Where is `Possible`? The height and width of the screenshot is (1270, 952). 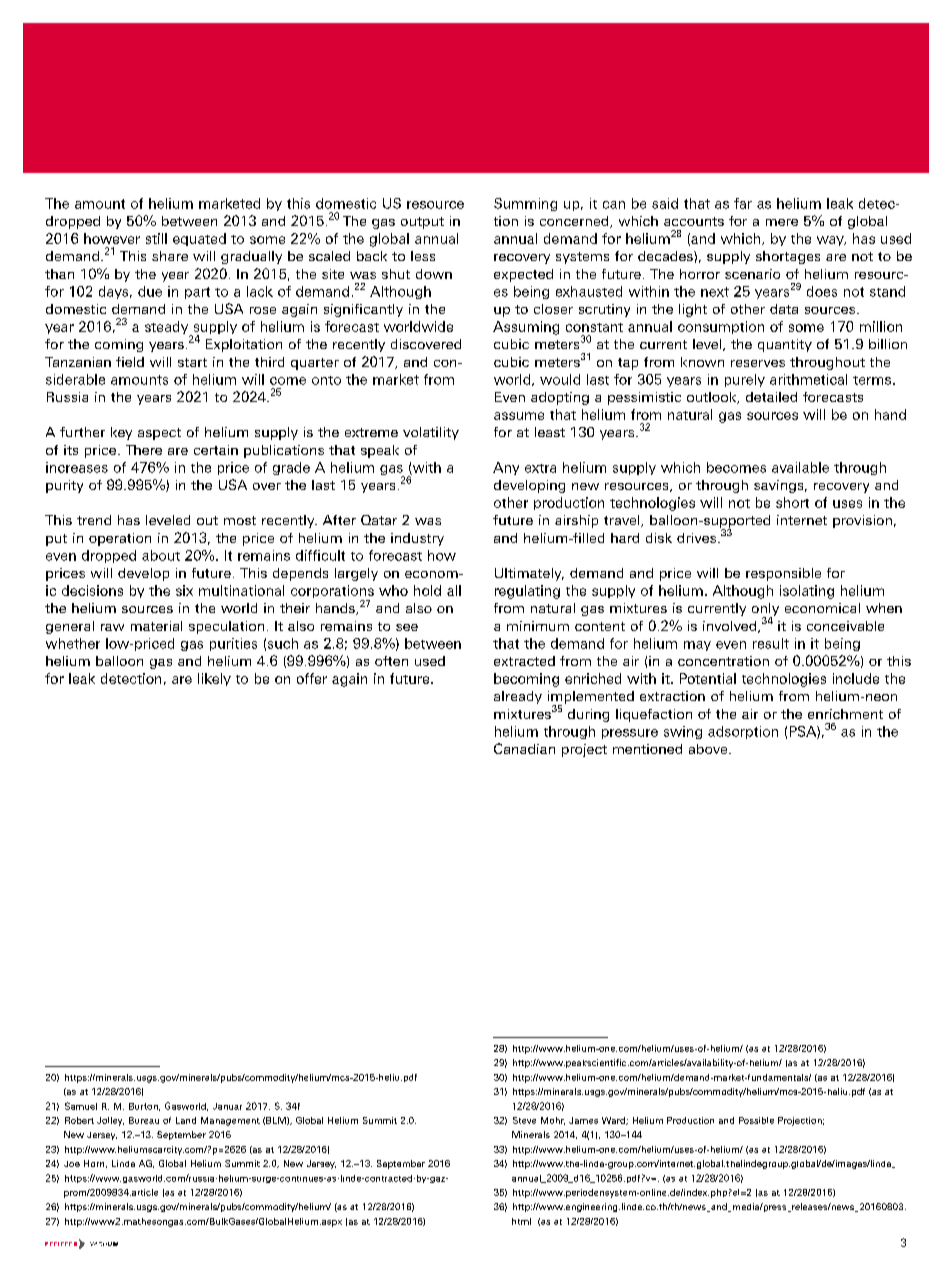
Possible is located at coordinates (756, 1120).
